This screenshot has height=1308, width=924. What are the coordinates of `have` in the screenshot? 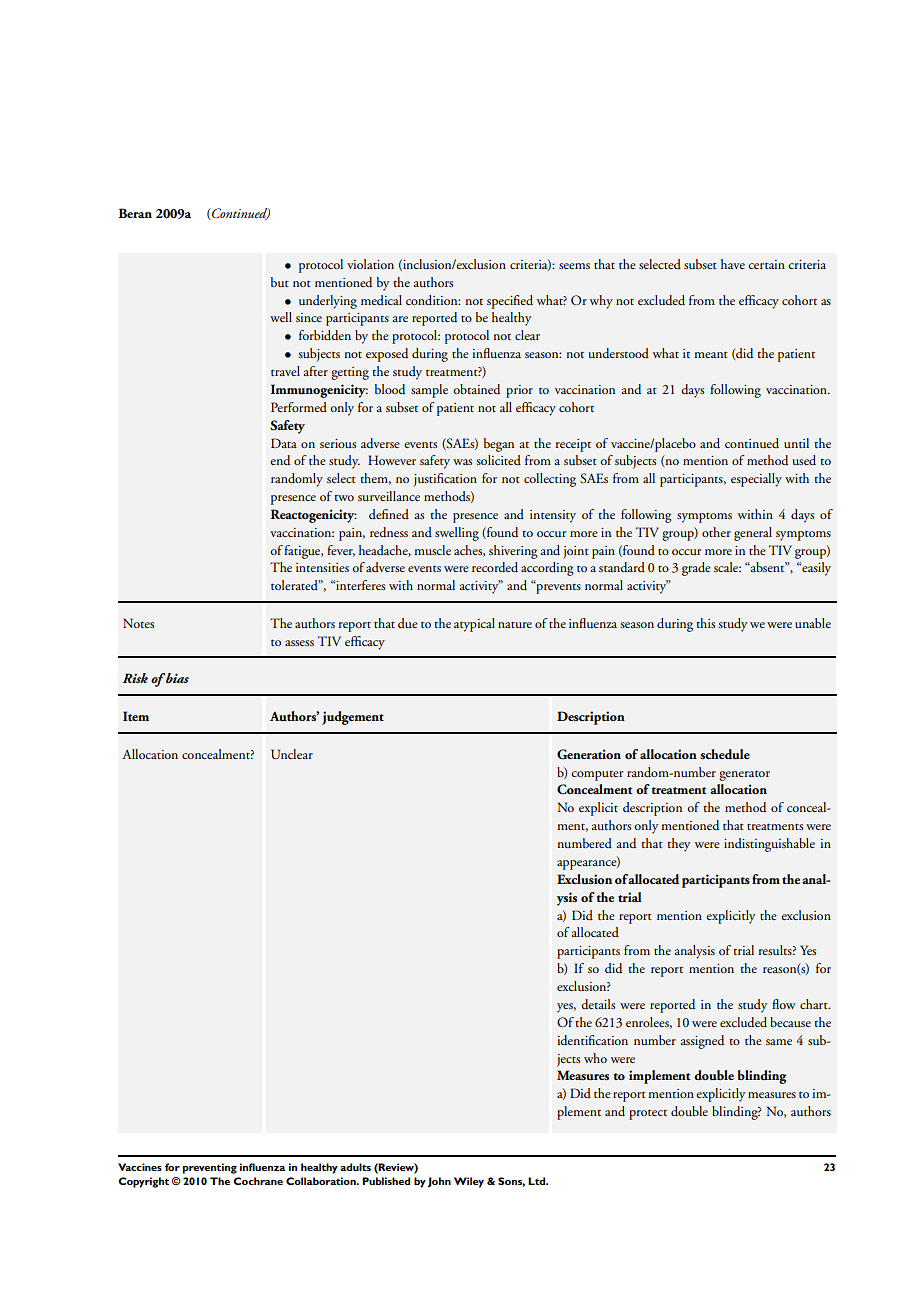 It's located at (733, 264).
